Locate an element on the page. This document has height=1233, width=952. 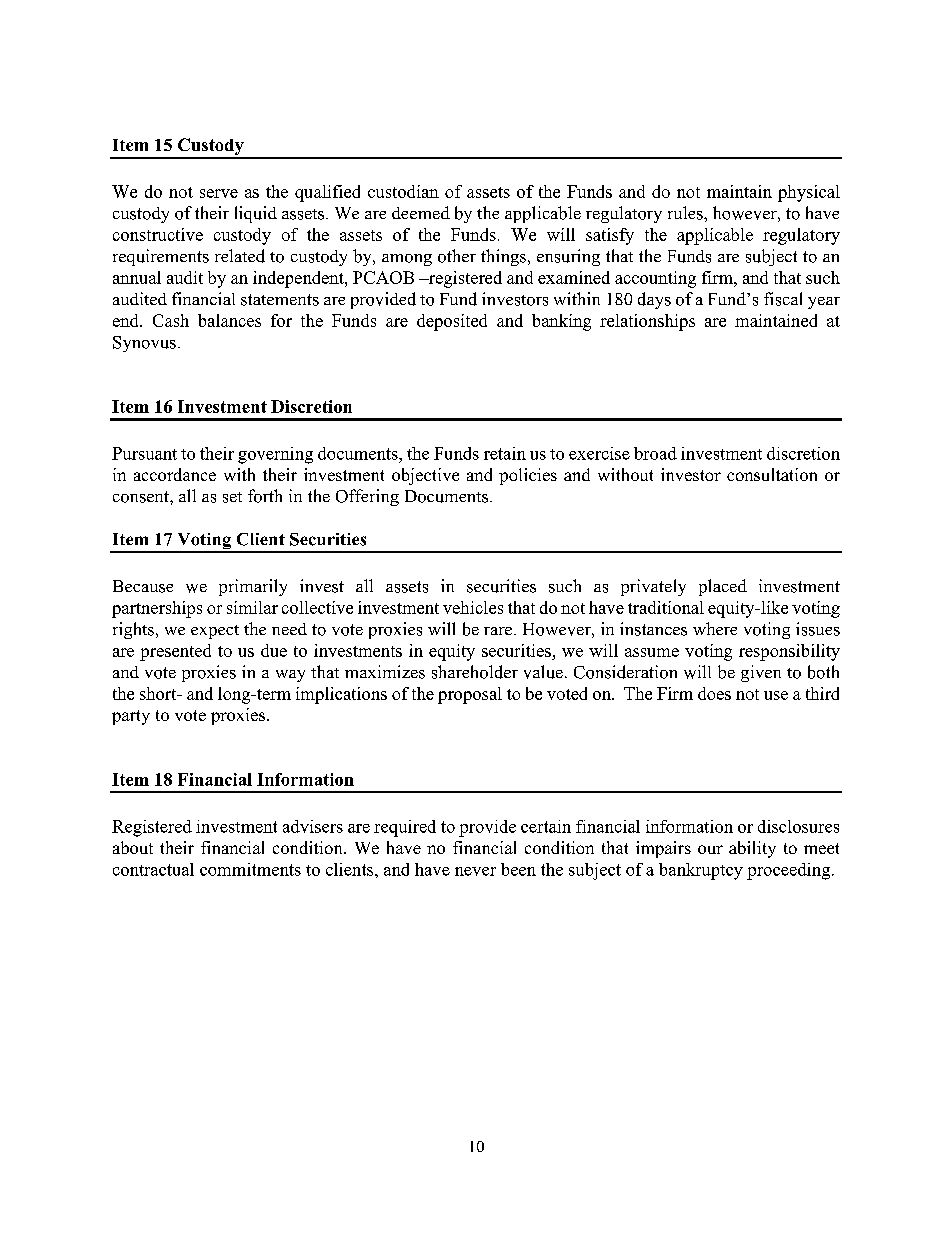
placed is located at coordinates (723, 587).
